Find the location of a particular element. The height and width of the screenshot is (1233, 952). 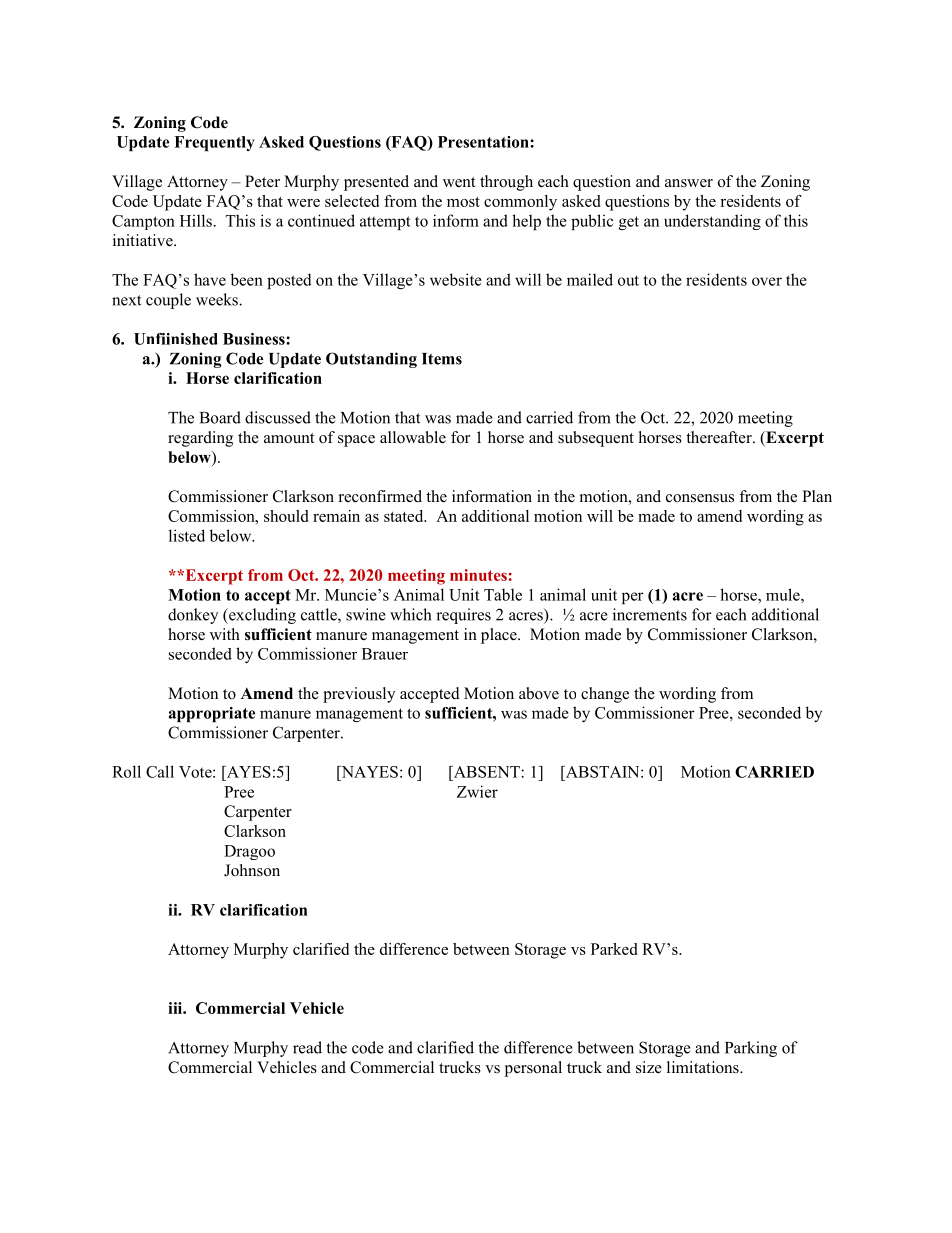

thereafter is located at coordinates (720, 437).
